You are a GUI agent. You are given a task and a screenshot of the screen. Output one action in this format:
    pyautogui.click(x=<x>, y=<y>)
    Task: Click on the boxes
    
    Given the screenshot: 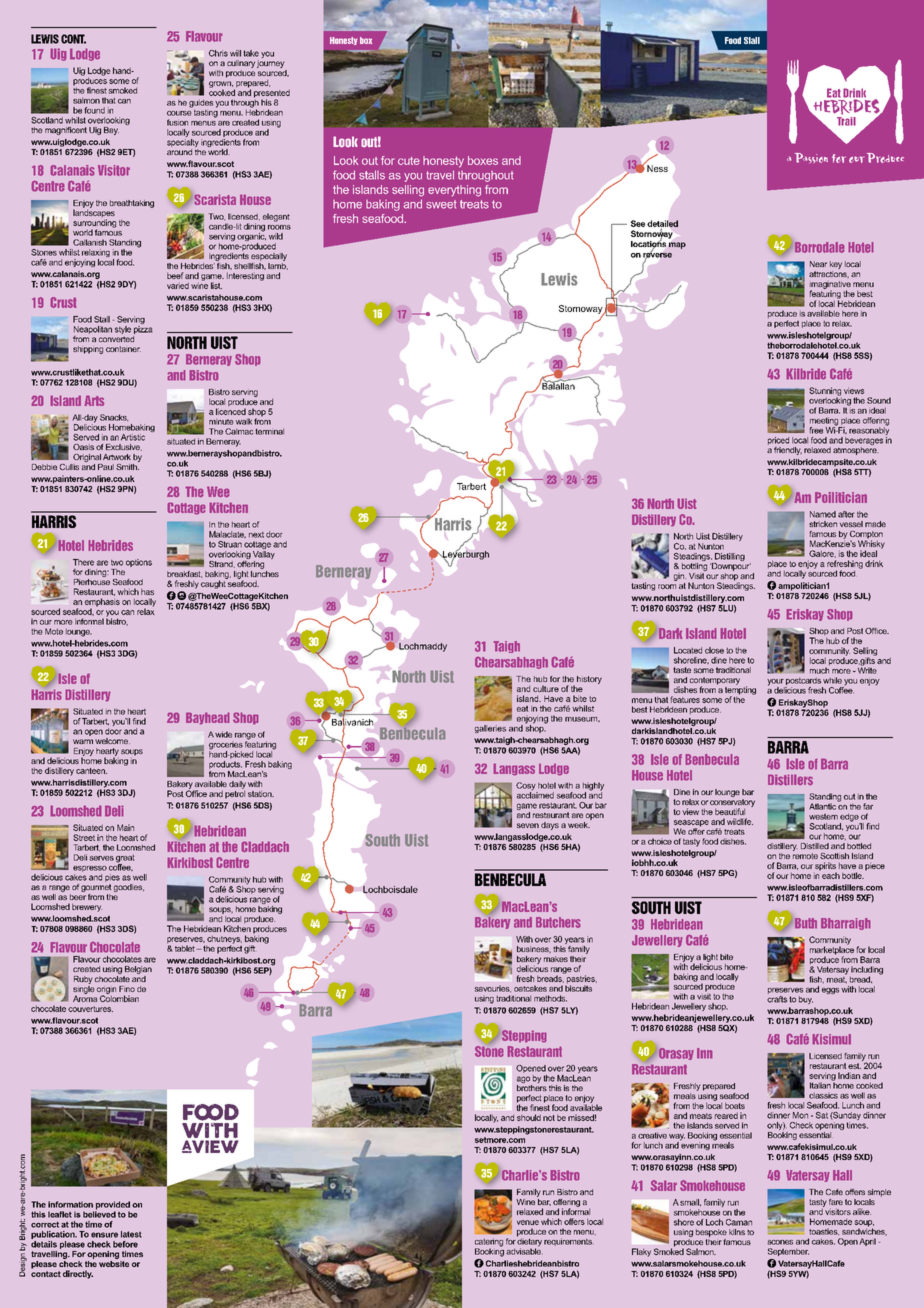 What is the action you would take?
    pyautogui.click(x=483, y=160)
